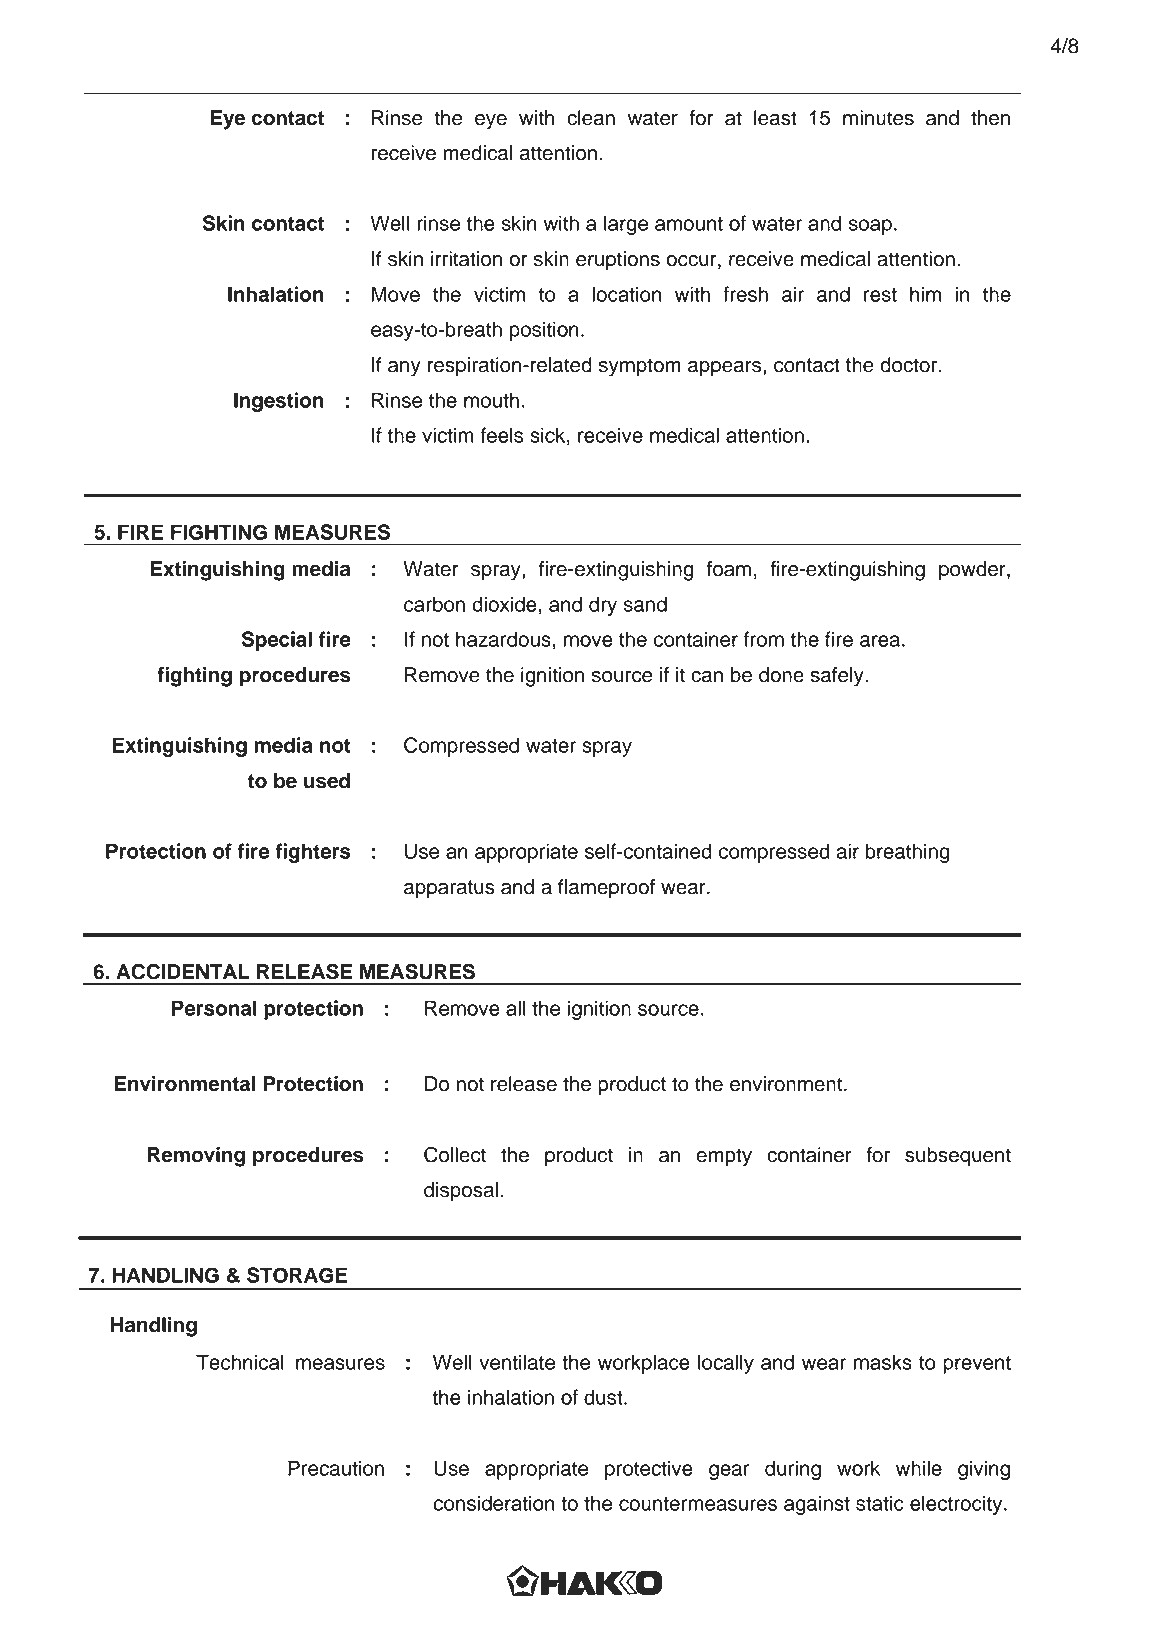 This screenshot has width=1168, height=1652. I want to click on feels, so click(502, 435).
